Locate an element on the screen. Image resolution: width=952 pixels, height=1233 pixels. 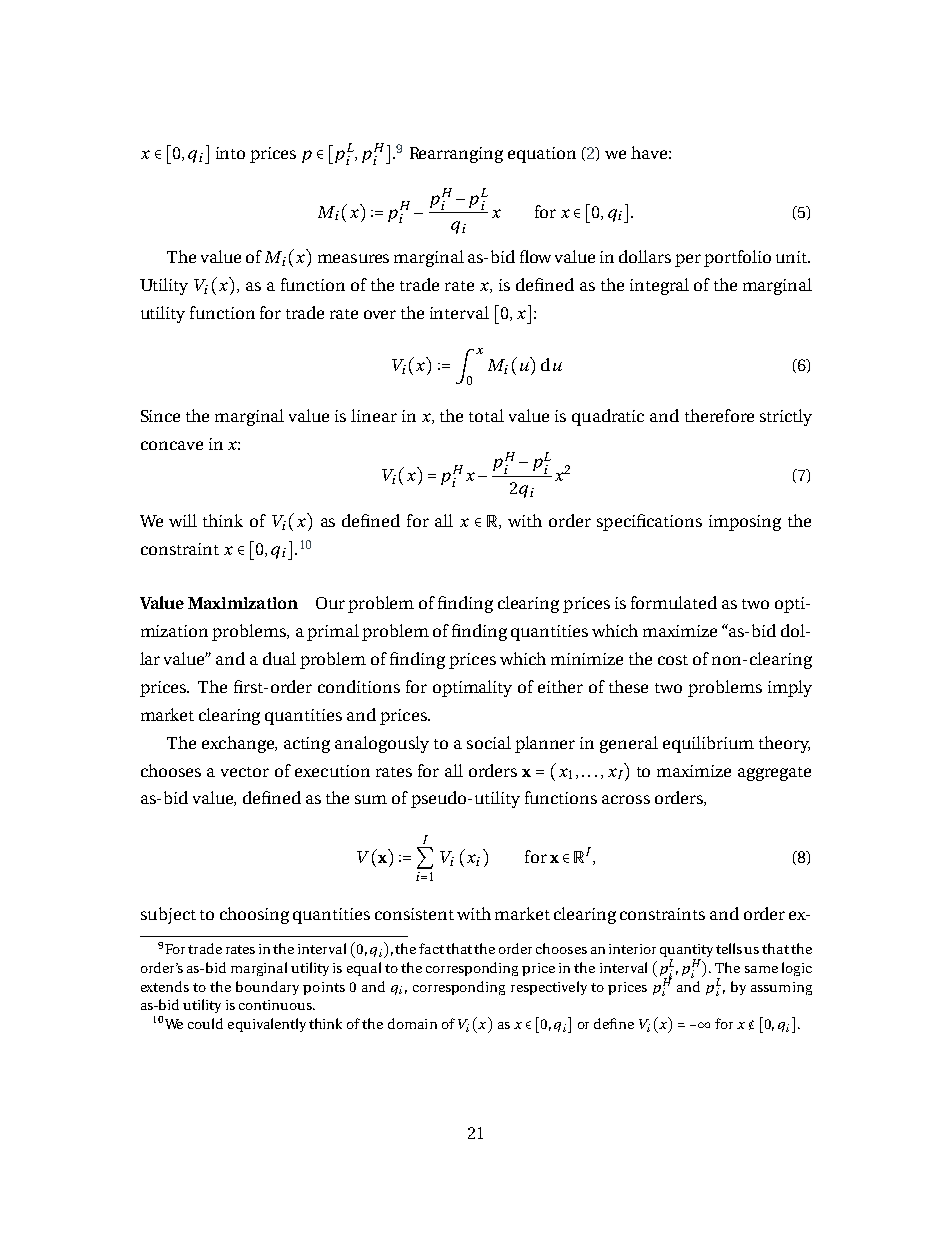
Since is located at coordinates (160, 416).
